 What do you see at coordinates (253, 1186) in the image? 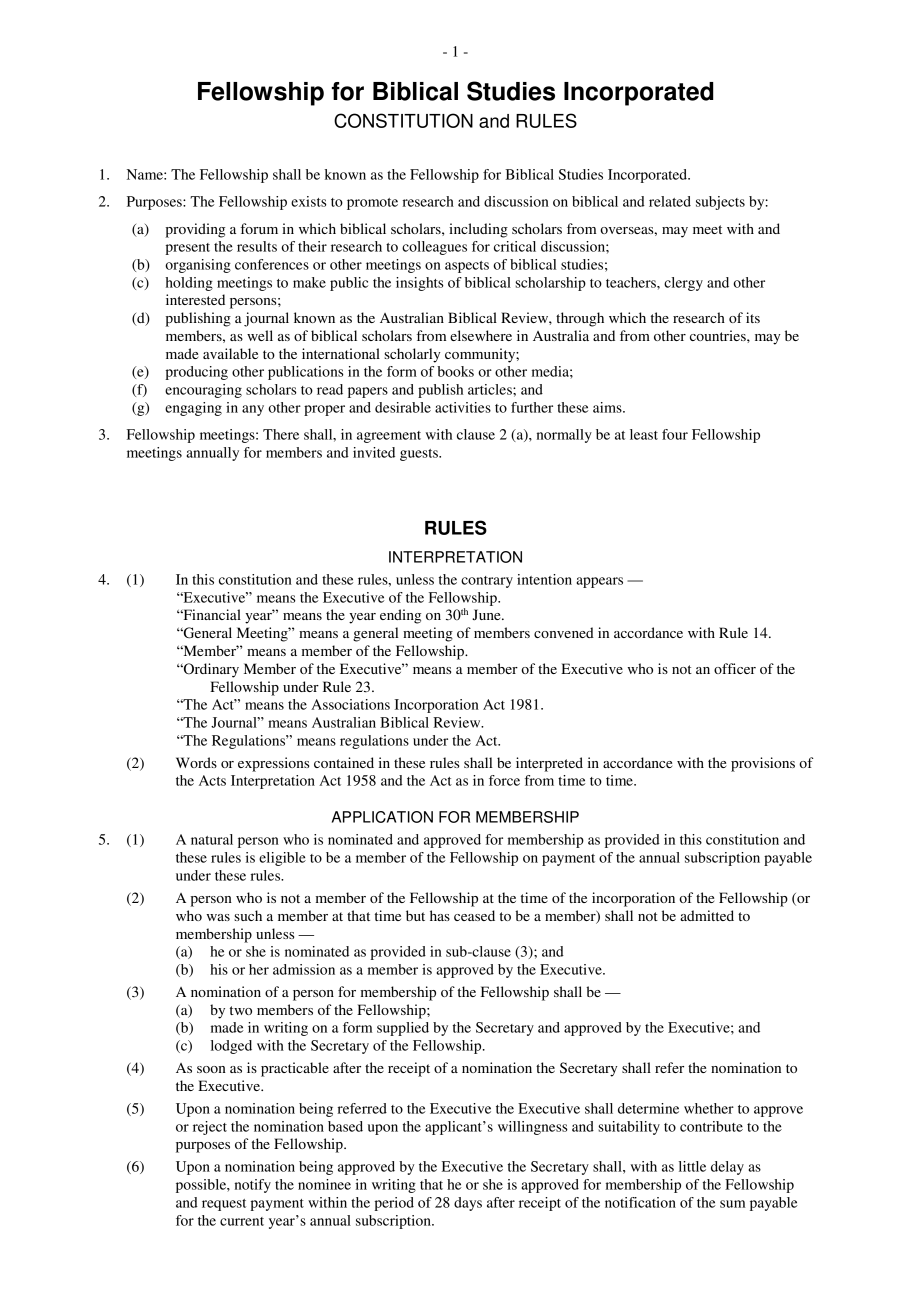
I see `notify` at bounding box center [253, 1186].
